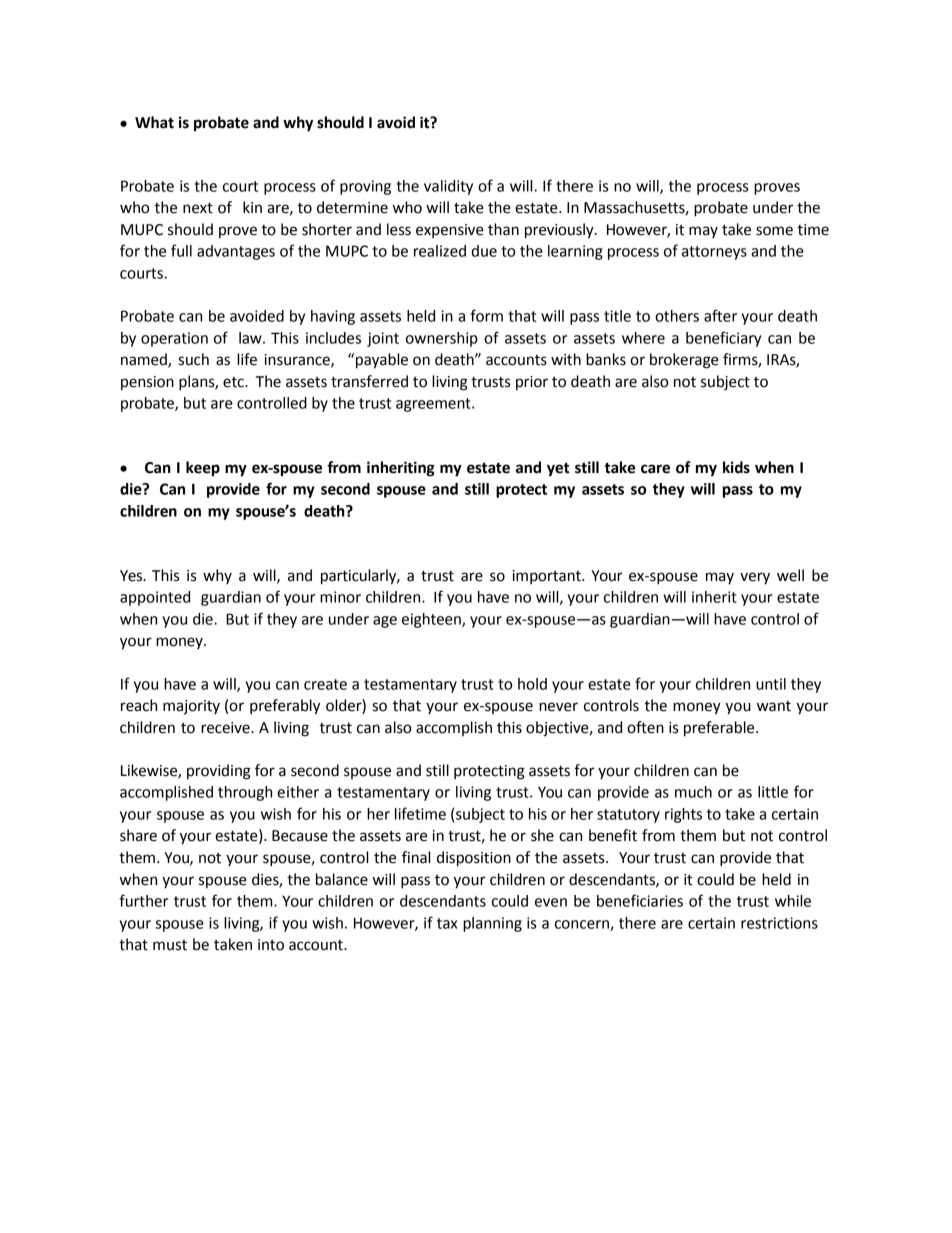  I want to click on tax, so click(447, 923).
